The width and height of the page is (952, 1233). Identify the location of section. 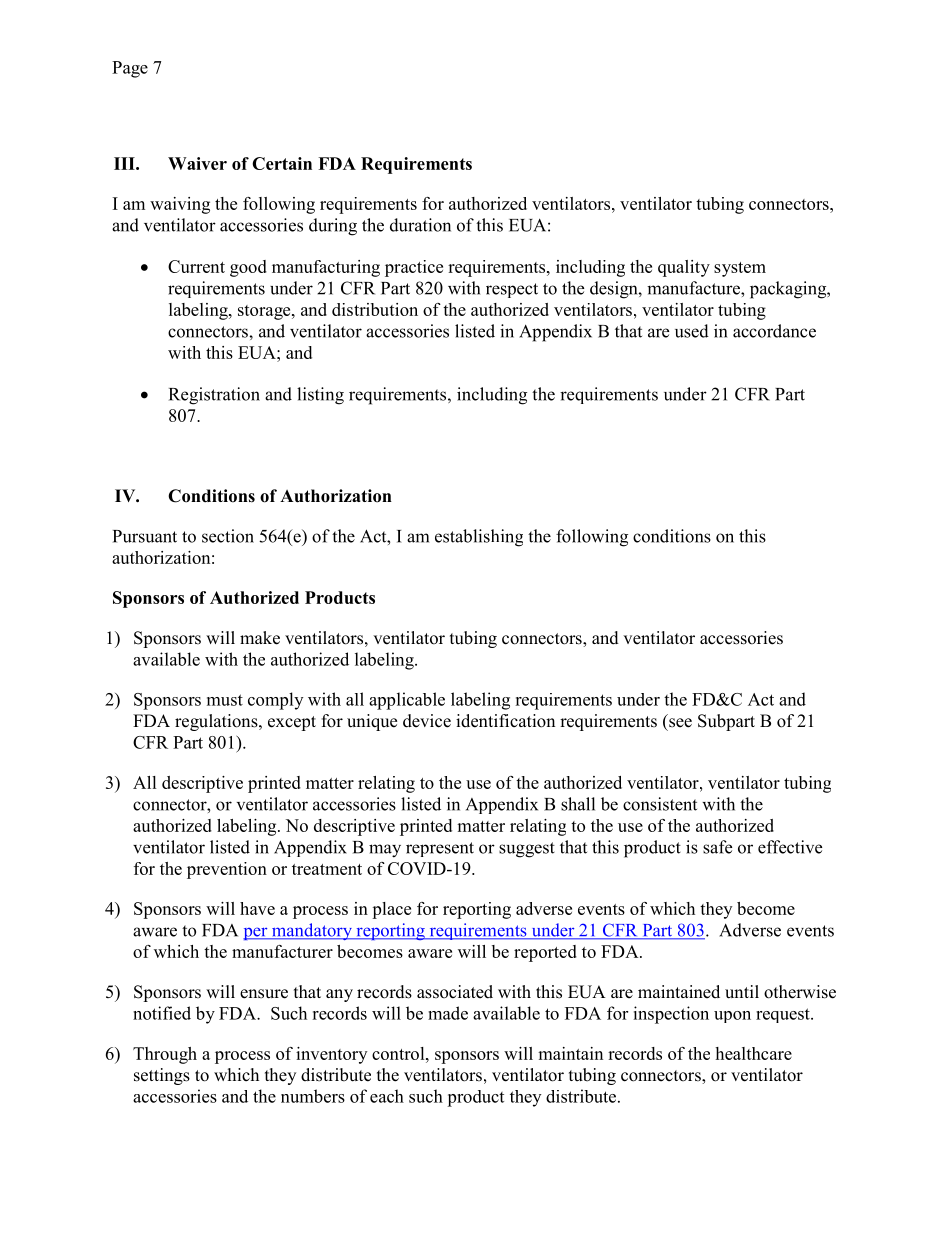
(228, 536).
